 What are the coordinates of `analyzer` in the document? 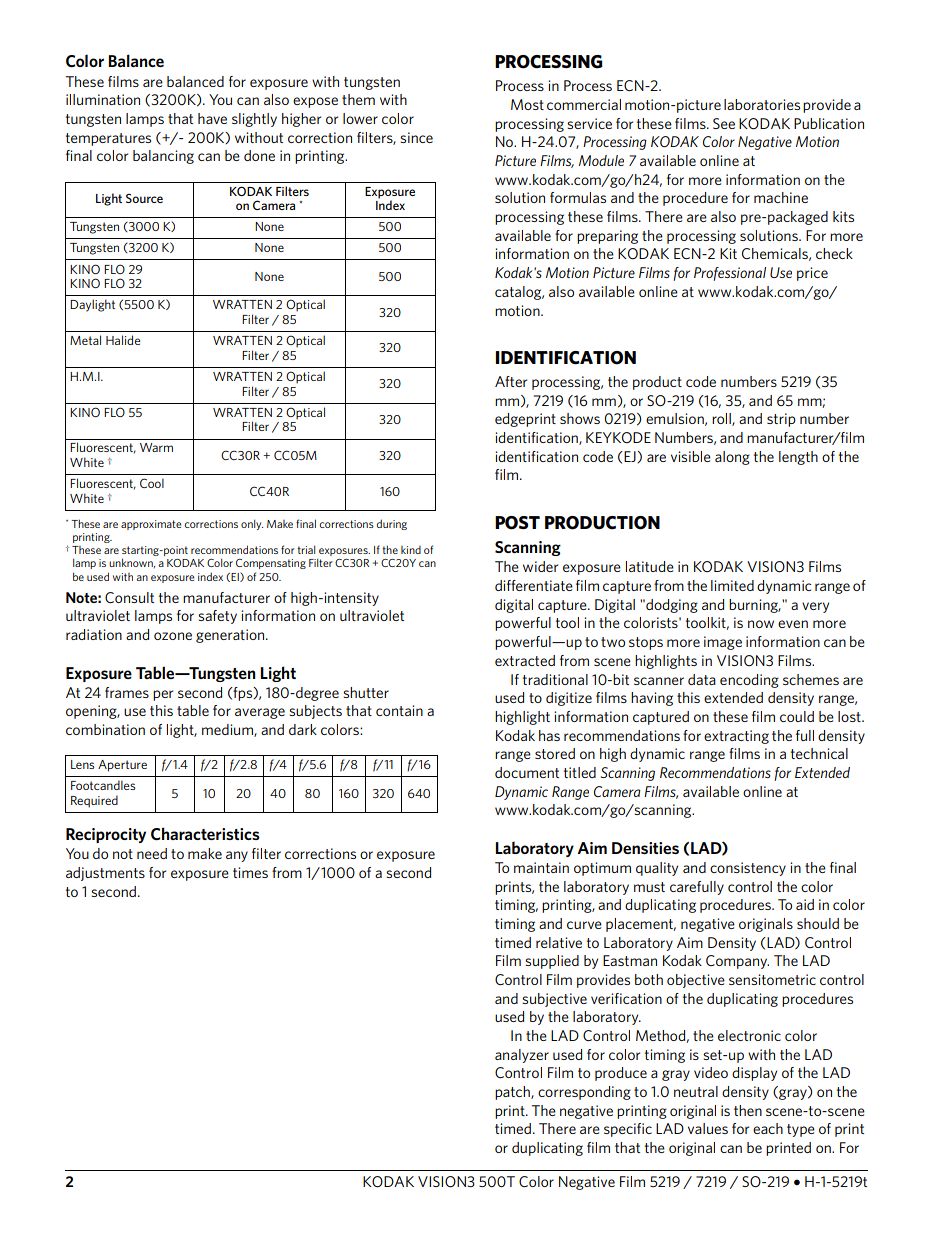 It's located at (522, 1056).
